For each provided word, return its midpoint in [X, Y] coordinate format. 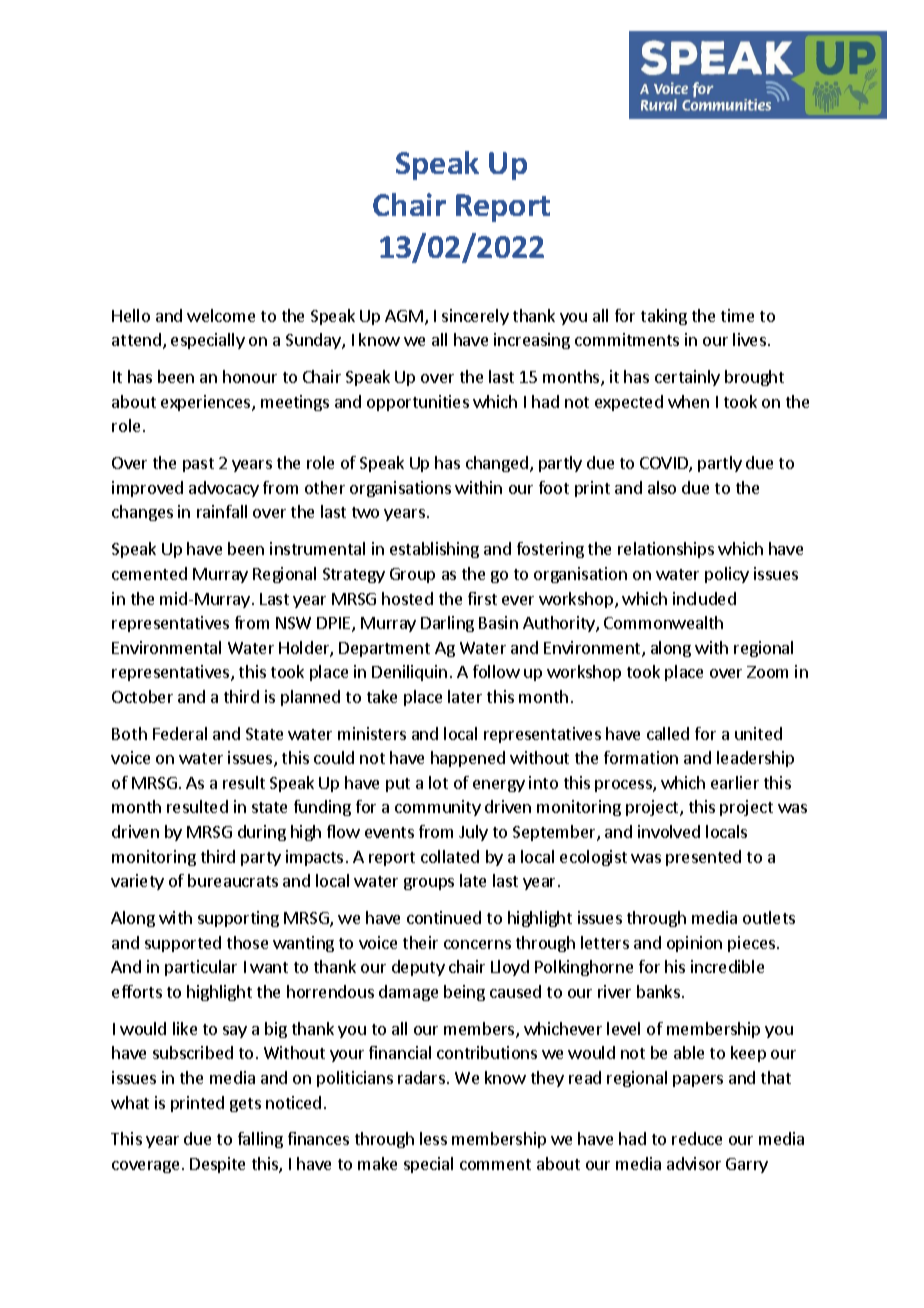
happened [468, 759]
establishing [434, 550]
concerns [477, 944]
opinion [694, 944]
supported [183, 944]
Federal [180, 733]
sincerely [475, 317]
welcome [221, 315]
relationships [666, 550]
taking [664, 317]
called [668, 733]
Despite [217, 1165]
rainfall [222, 511]
